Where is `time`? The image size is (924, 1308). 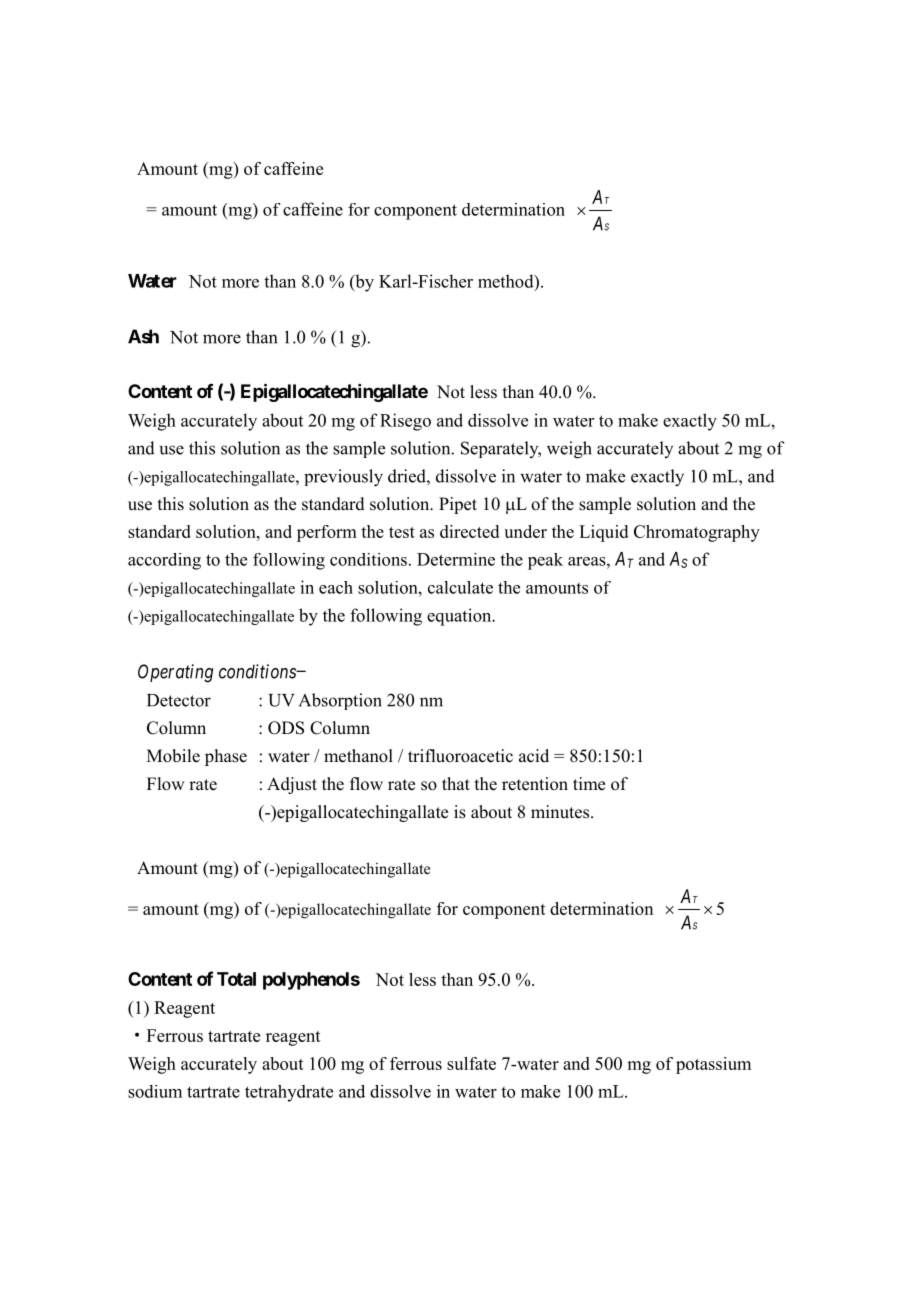
time is located at coordinates (589, 784).
